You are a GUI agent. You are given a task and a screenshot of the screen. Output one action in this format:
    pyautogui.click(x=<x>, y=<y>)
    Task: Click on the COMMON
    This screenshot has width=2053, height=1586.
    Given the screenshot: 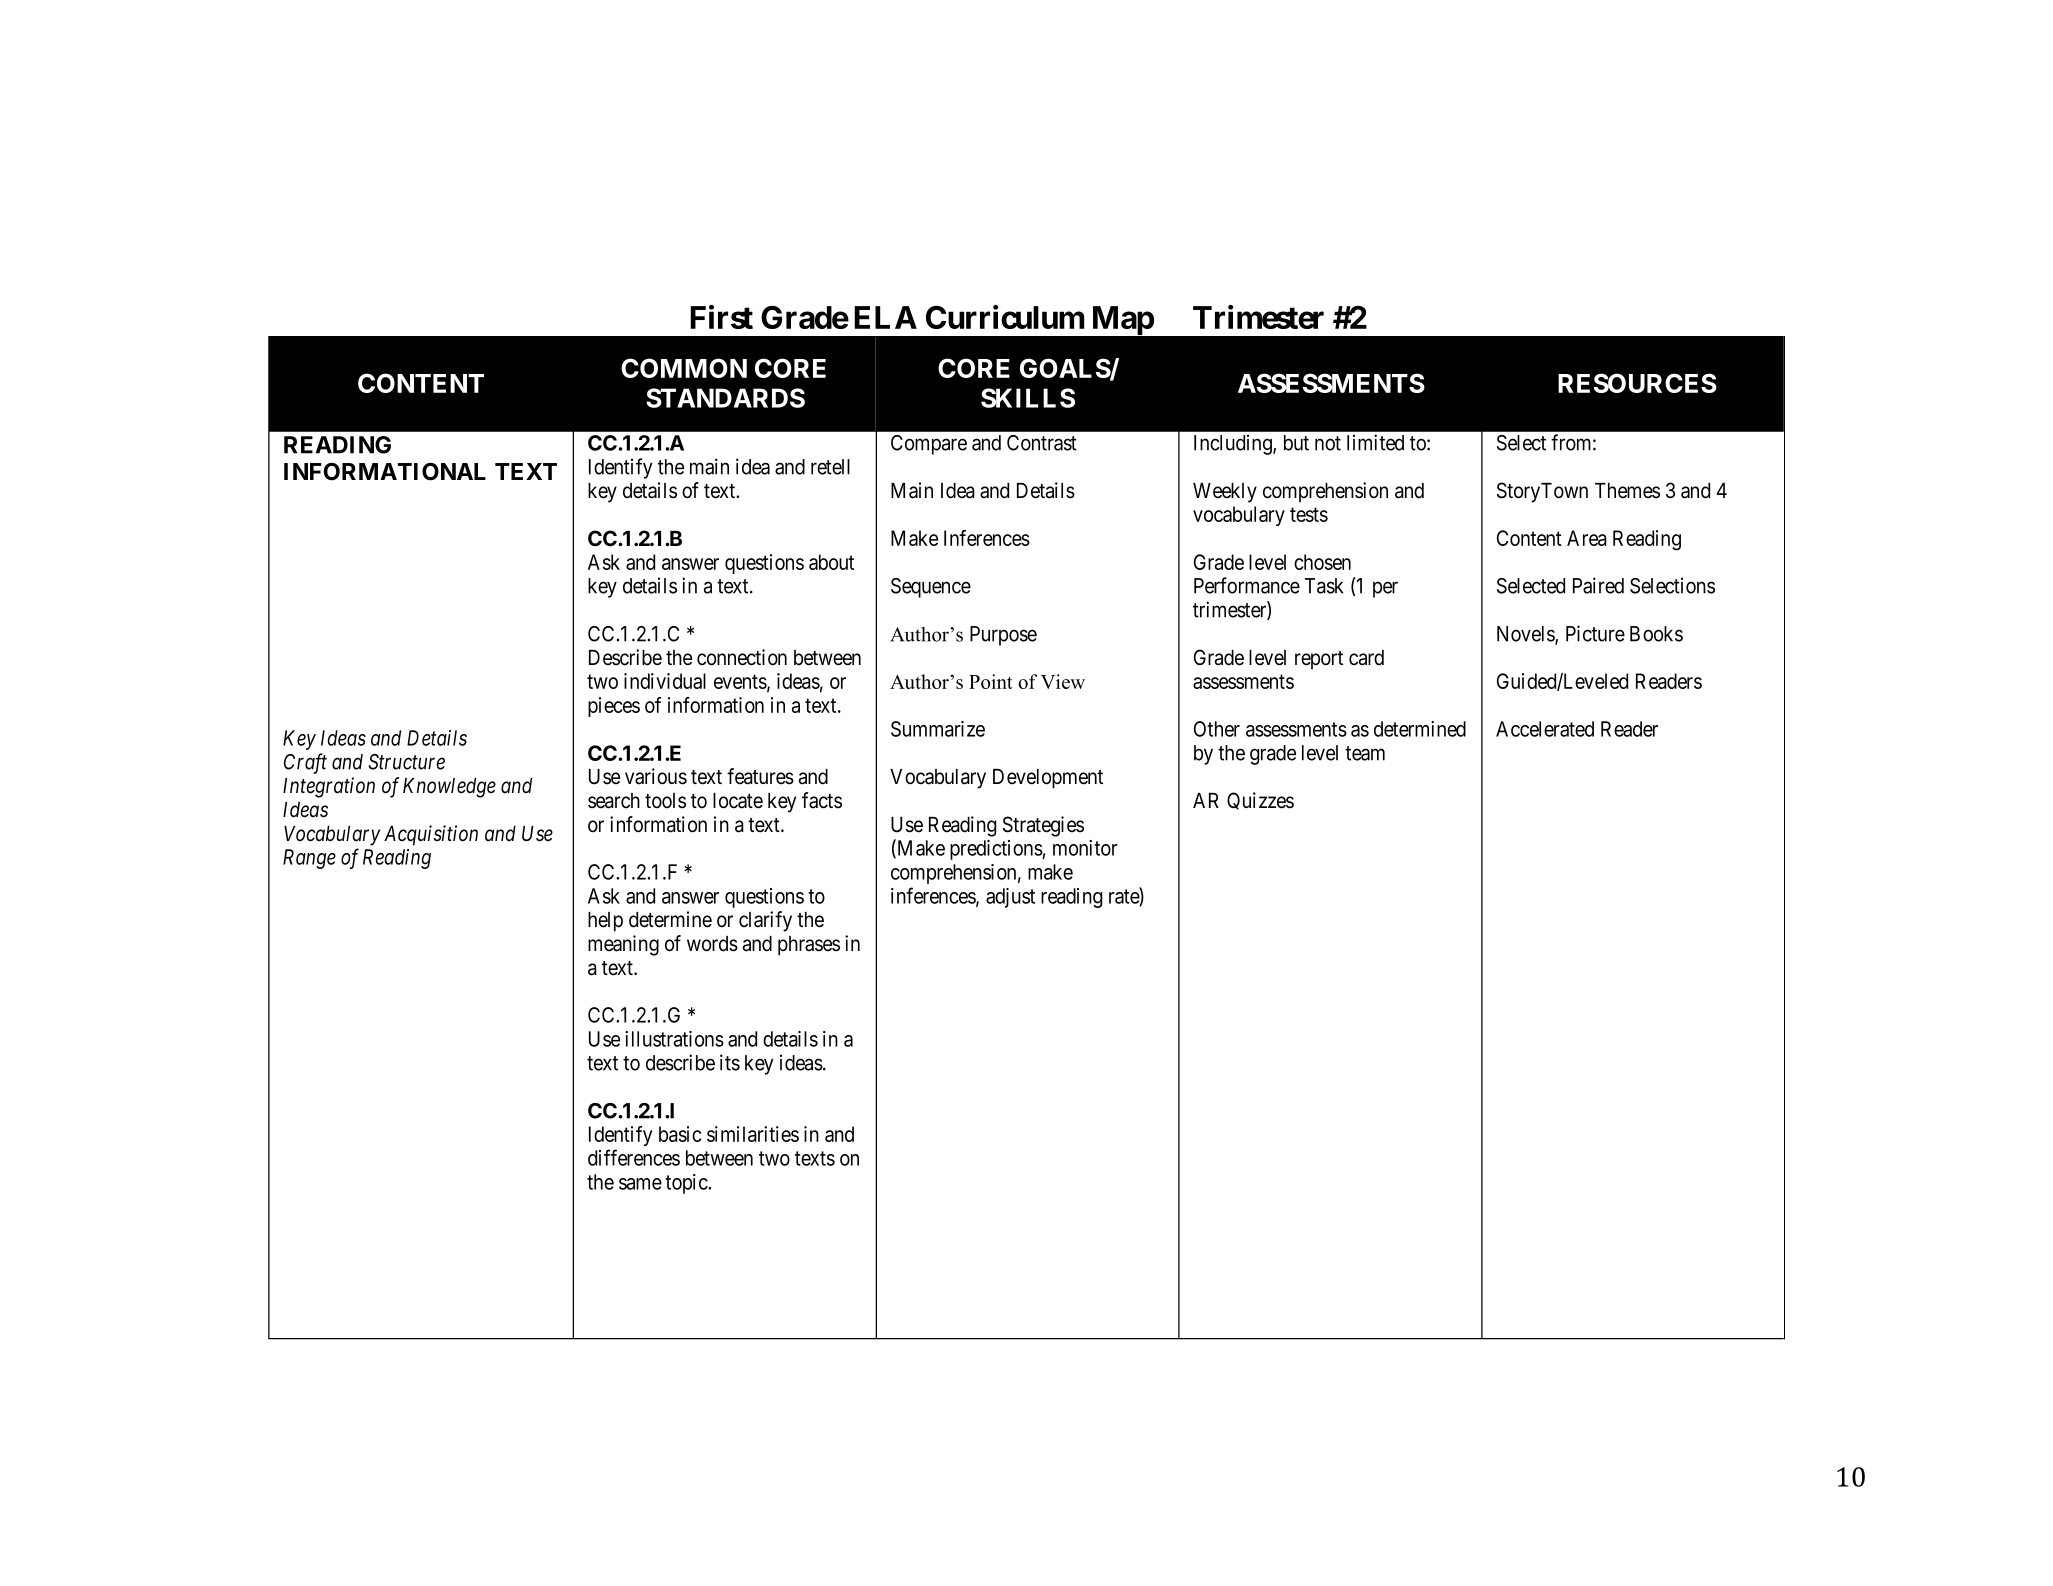 What is the action you would take?
    pyautogui.click(x=684, y=368)
